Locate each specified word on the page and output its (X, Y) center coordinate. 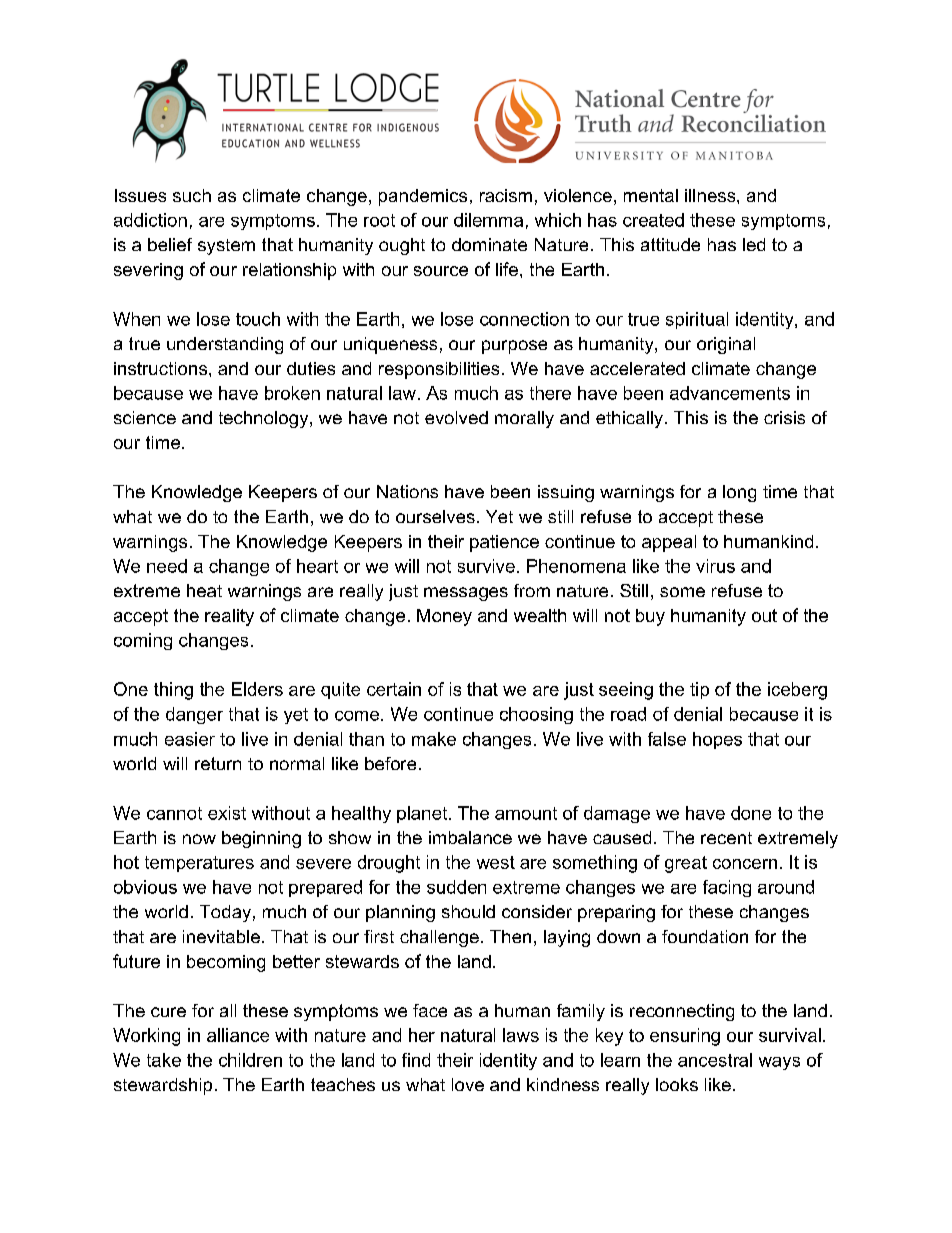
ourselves (435, 516)
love (468, 1084)
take (164, 1060)
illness (711, 195)
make (434, 739)
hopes (717, 740)
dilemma (488, 220)
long (739, 493)
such (192, 195)
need (167, 566)
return (218, 763)
